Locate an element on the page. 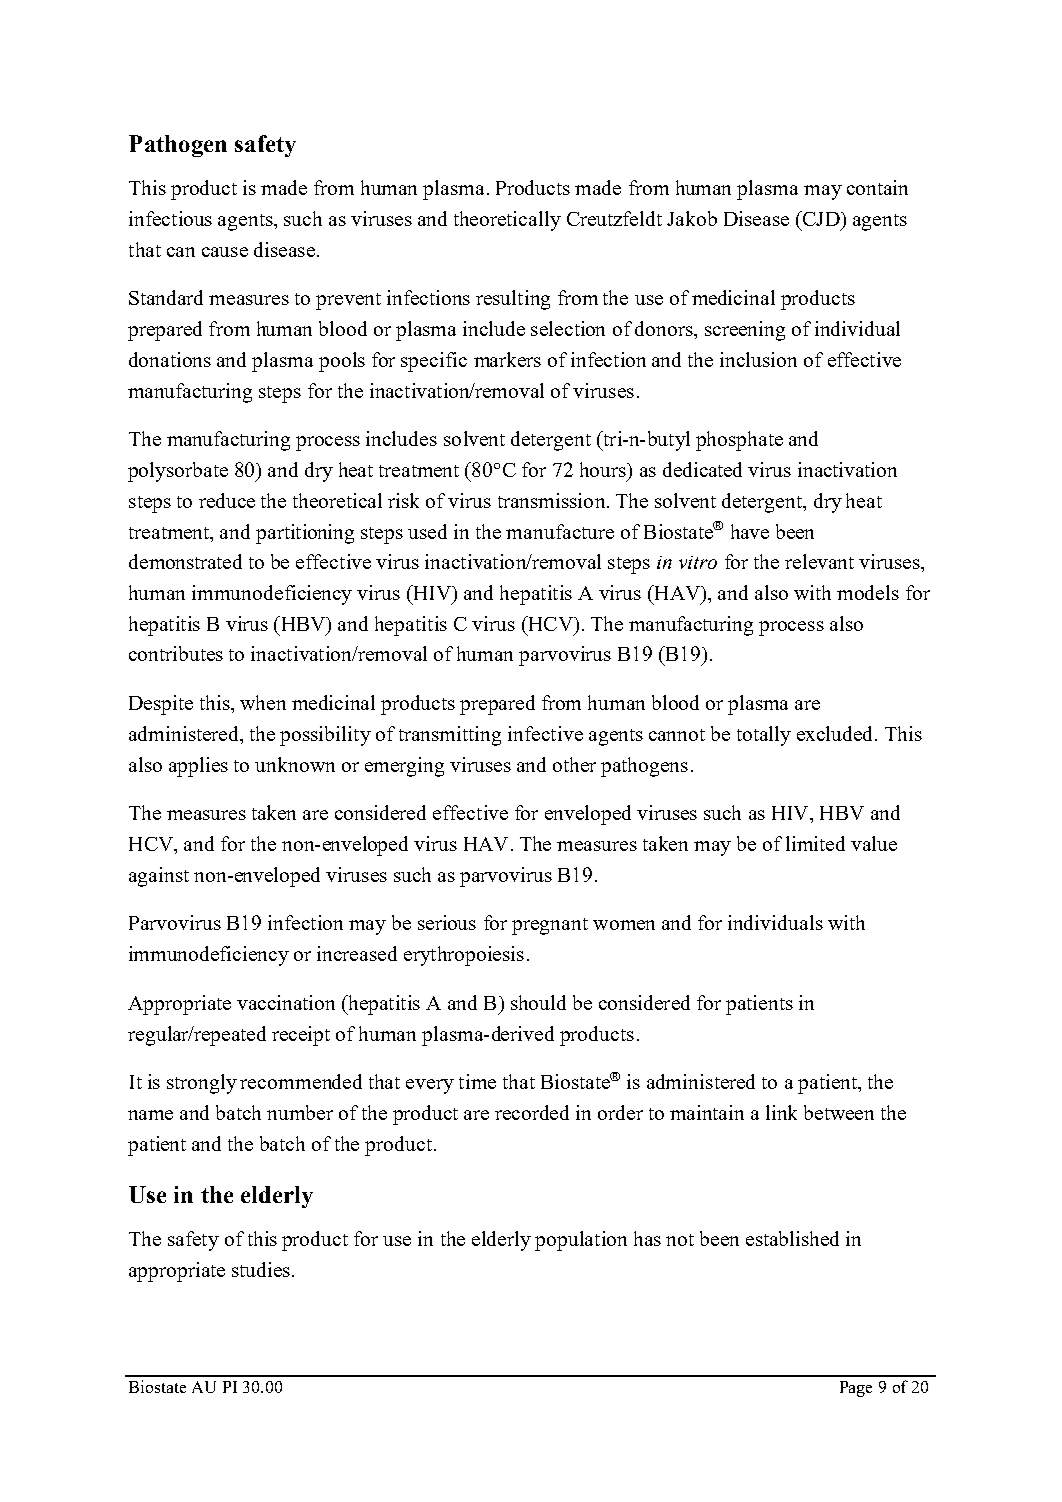 Image resolution: width=1062 pixels, height=1502 pixels. have is located at coordinates (750, 531).
